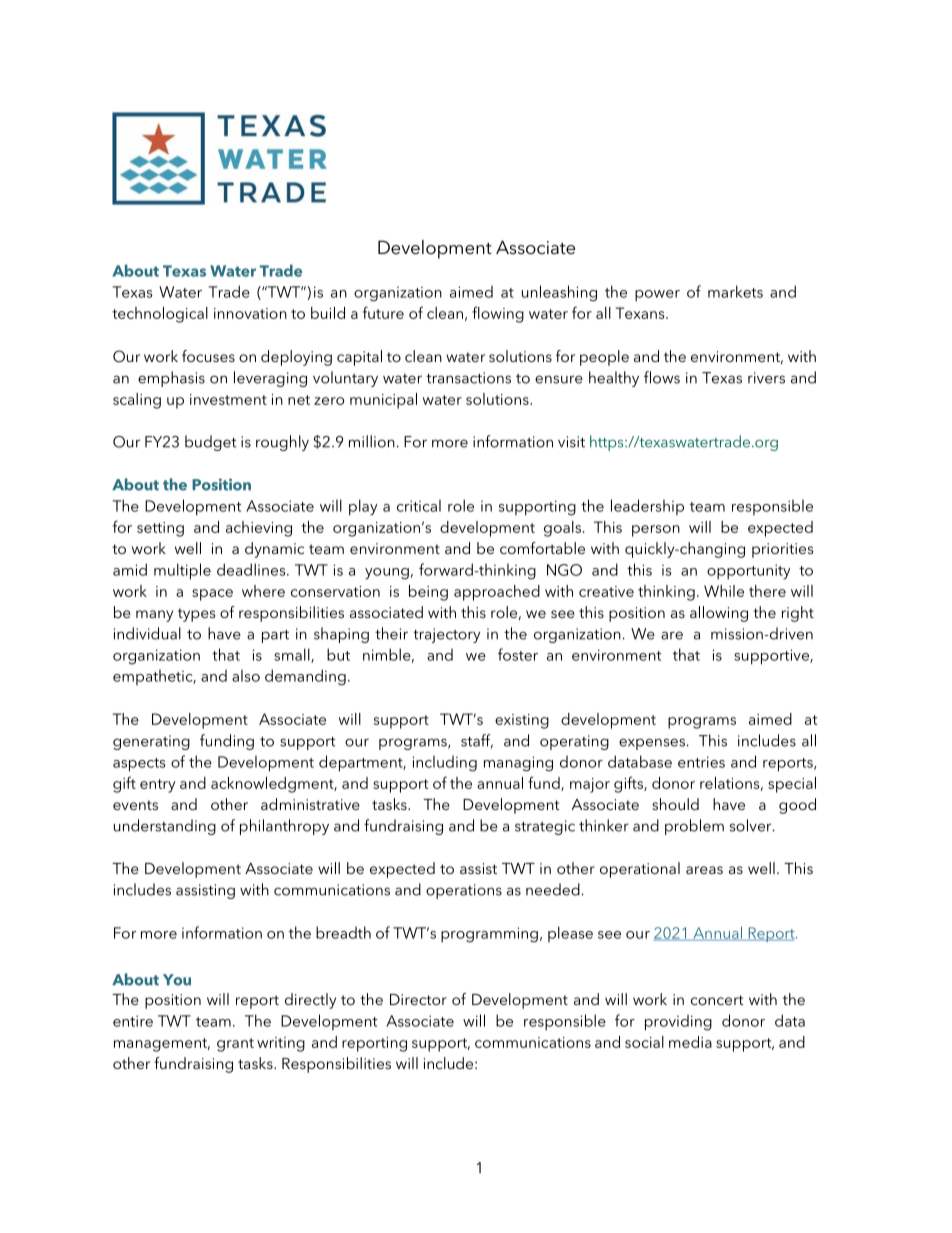 The width and height of the screenshot is (952, 1233). Describe the element at coordinates (235, 1045) in the screenshot. I see `grant` at that location.
